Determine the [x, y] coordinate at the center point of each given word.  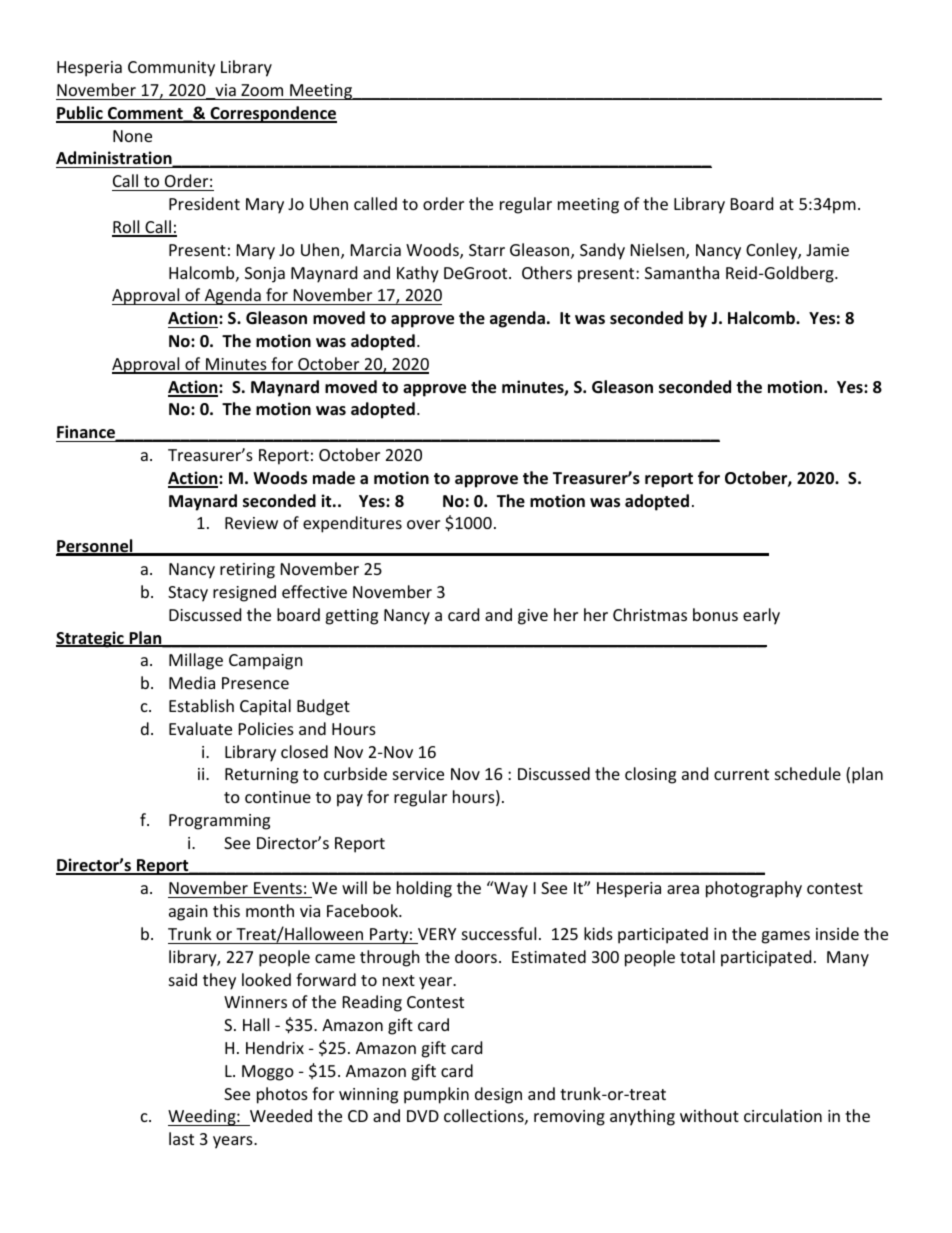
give [533, 617]
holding [424, 889]
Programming [219, 822]
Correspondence [272, 114]
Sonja [265, 275]
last [181, 1138]
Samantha [682, 272]
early [761, 616]
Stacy [188, 594]
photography [754, 889]
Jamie [827, 250]
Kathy [418, 274]
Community [171, 69]
